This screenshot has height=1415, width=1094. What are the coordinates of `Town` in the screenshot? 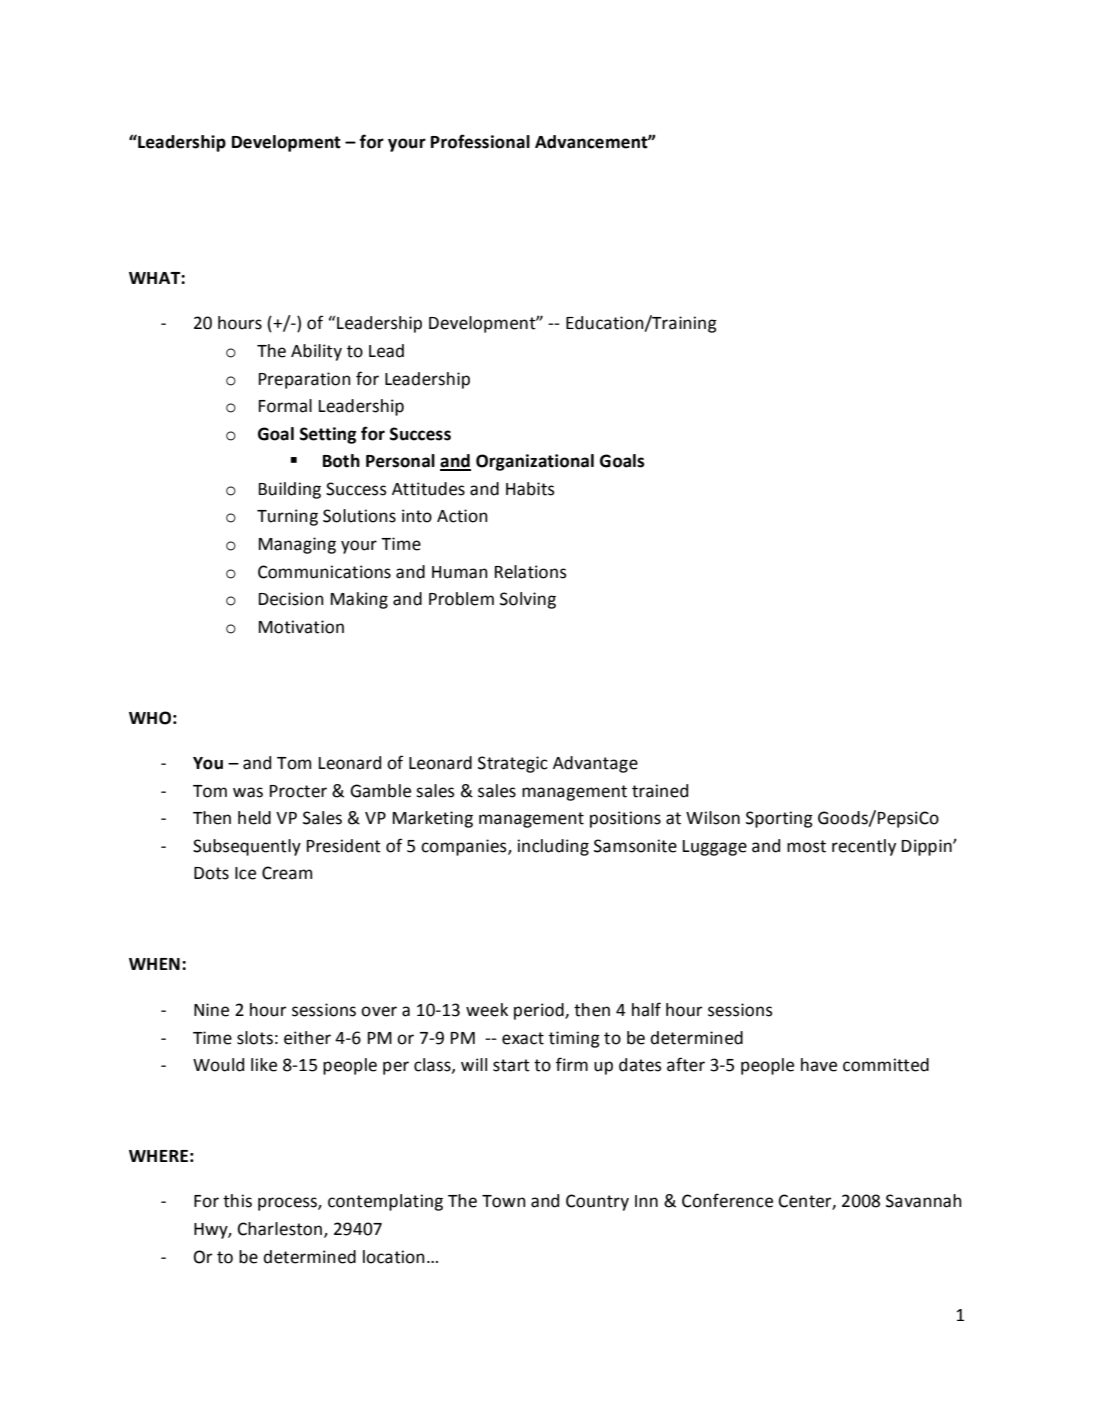 It's located at (504, 1201).
